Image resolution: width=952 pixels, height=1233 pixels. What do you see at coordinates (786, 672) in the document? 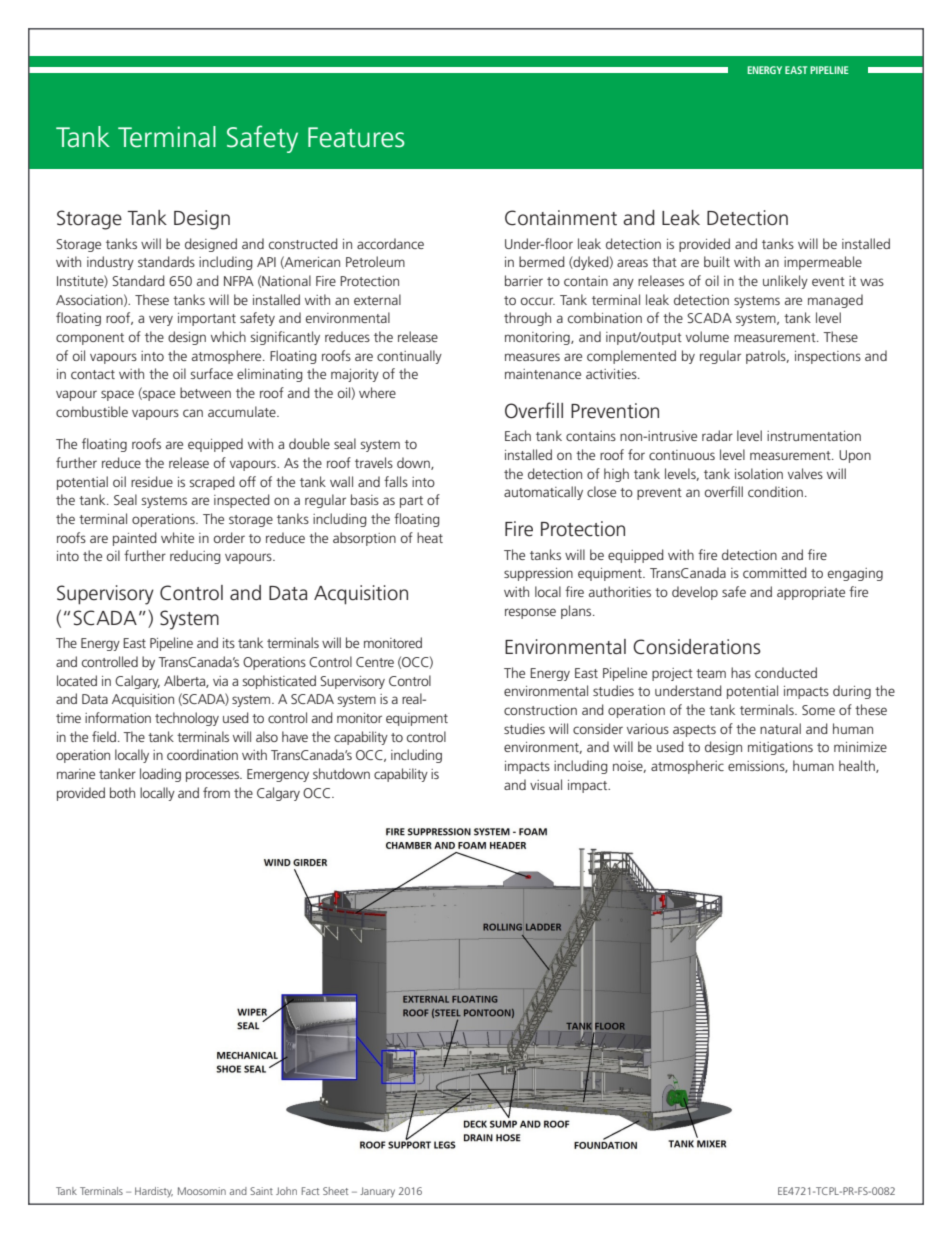
I see `conducted` at bounding box center [786, 672].
